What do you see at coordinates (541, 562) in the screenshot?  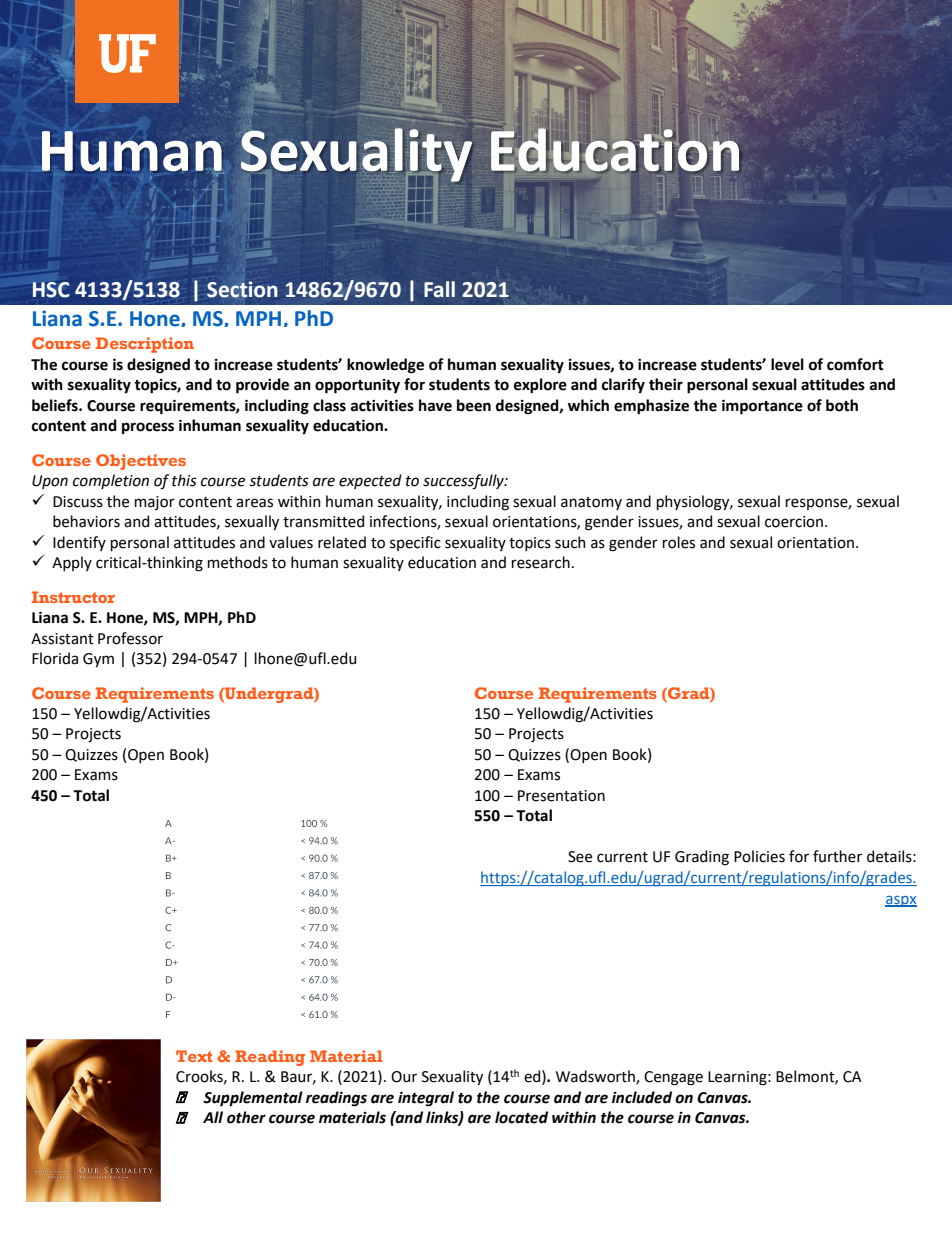 I see `research` at bounding box center [541, 562].
